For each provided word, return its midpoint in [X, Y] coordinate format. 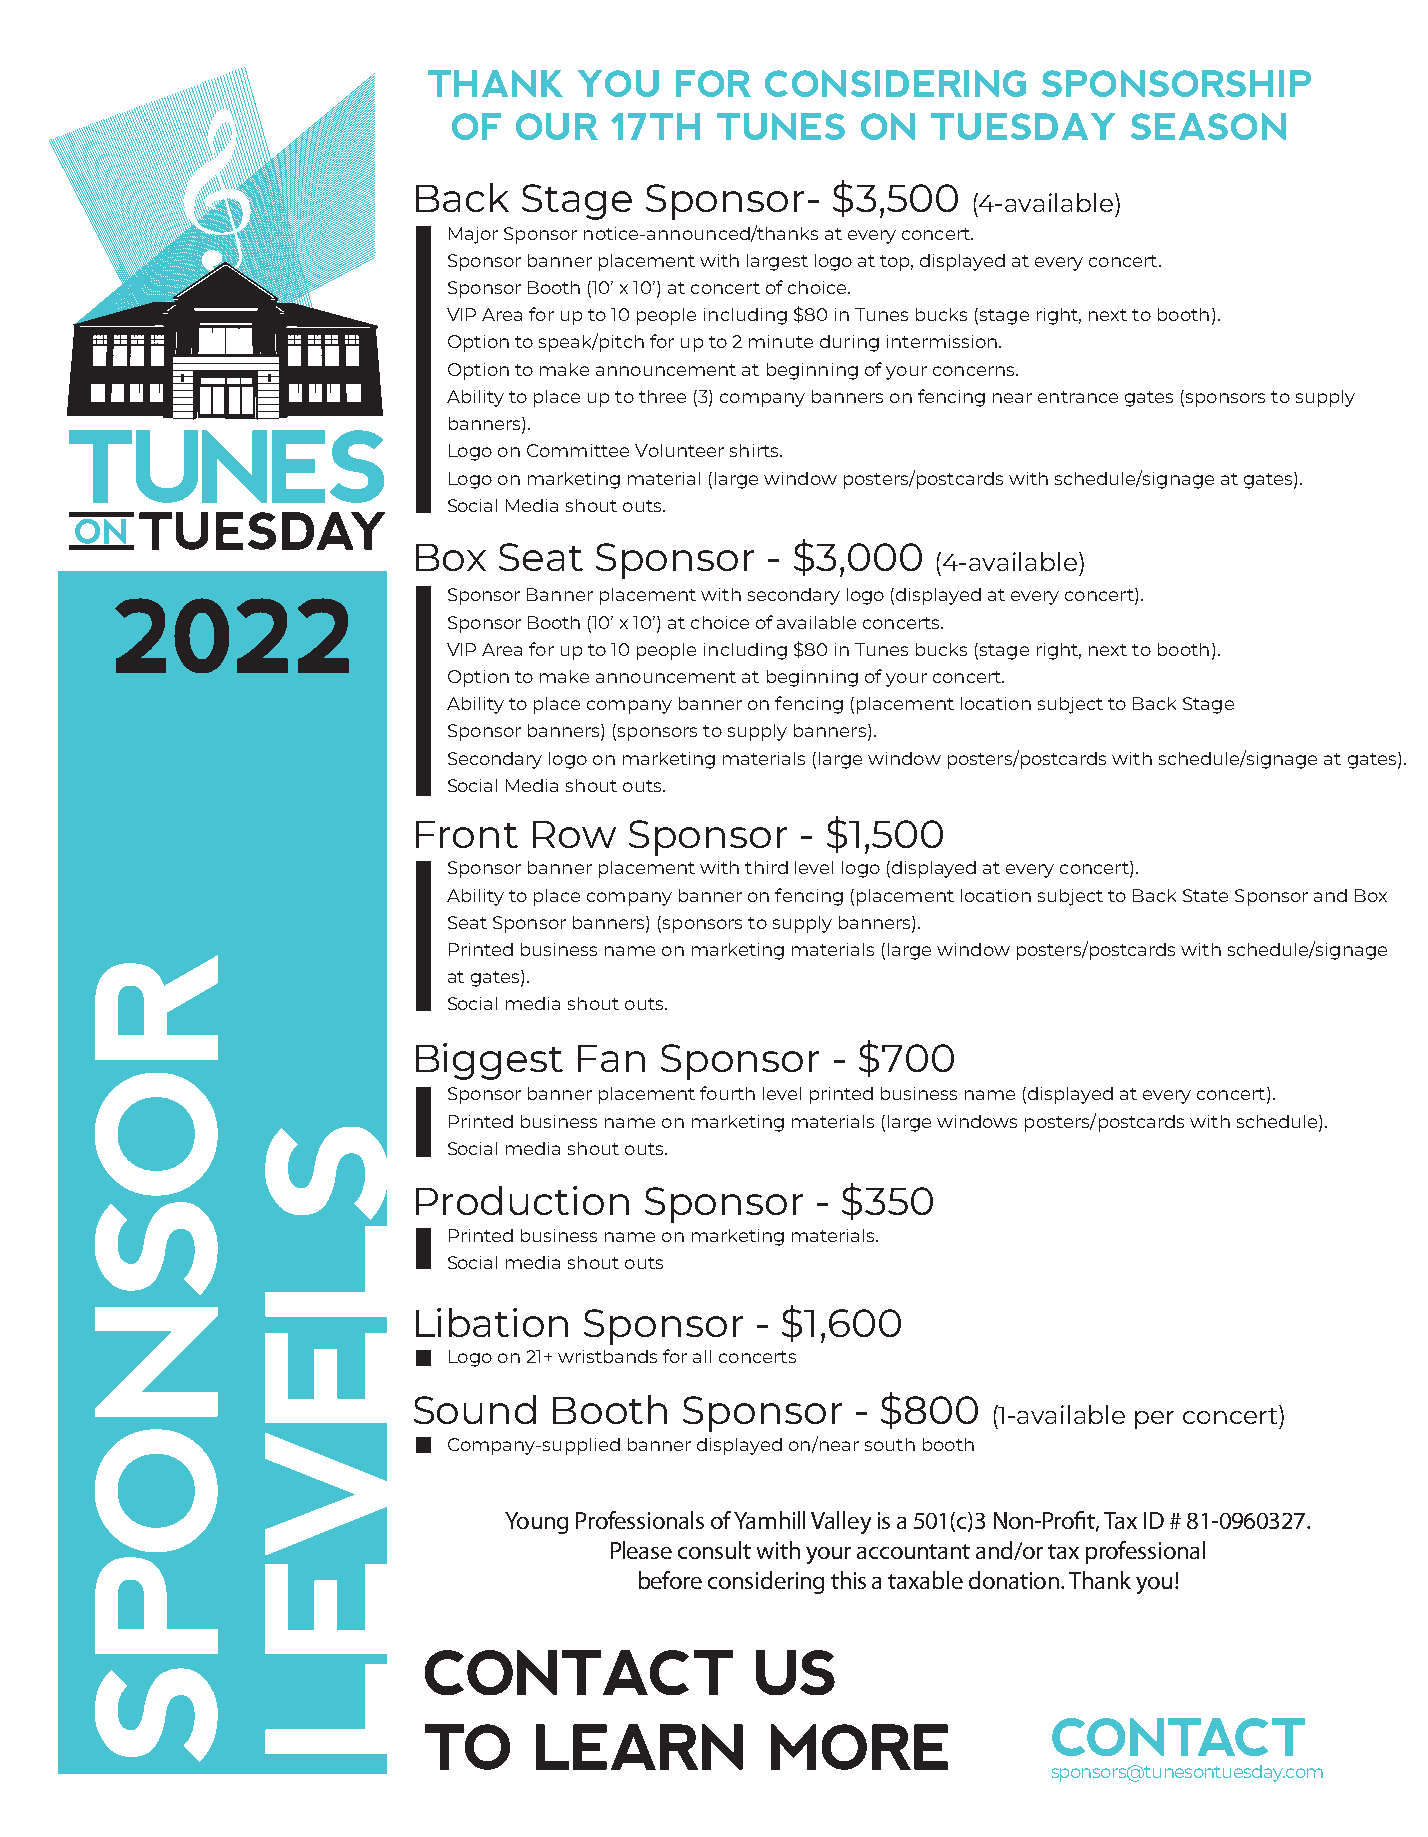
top [896, 263]
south [890, 1444]
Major [473, 235]
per [1154, 1420]
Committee [578, 450]
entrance [1078, 397]
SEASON [1208, 126]
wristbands [607, 1356]
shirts [755, 450]
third [766, 867]
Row [574, 834]
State [1205, 895]
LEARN [639, 1747]
